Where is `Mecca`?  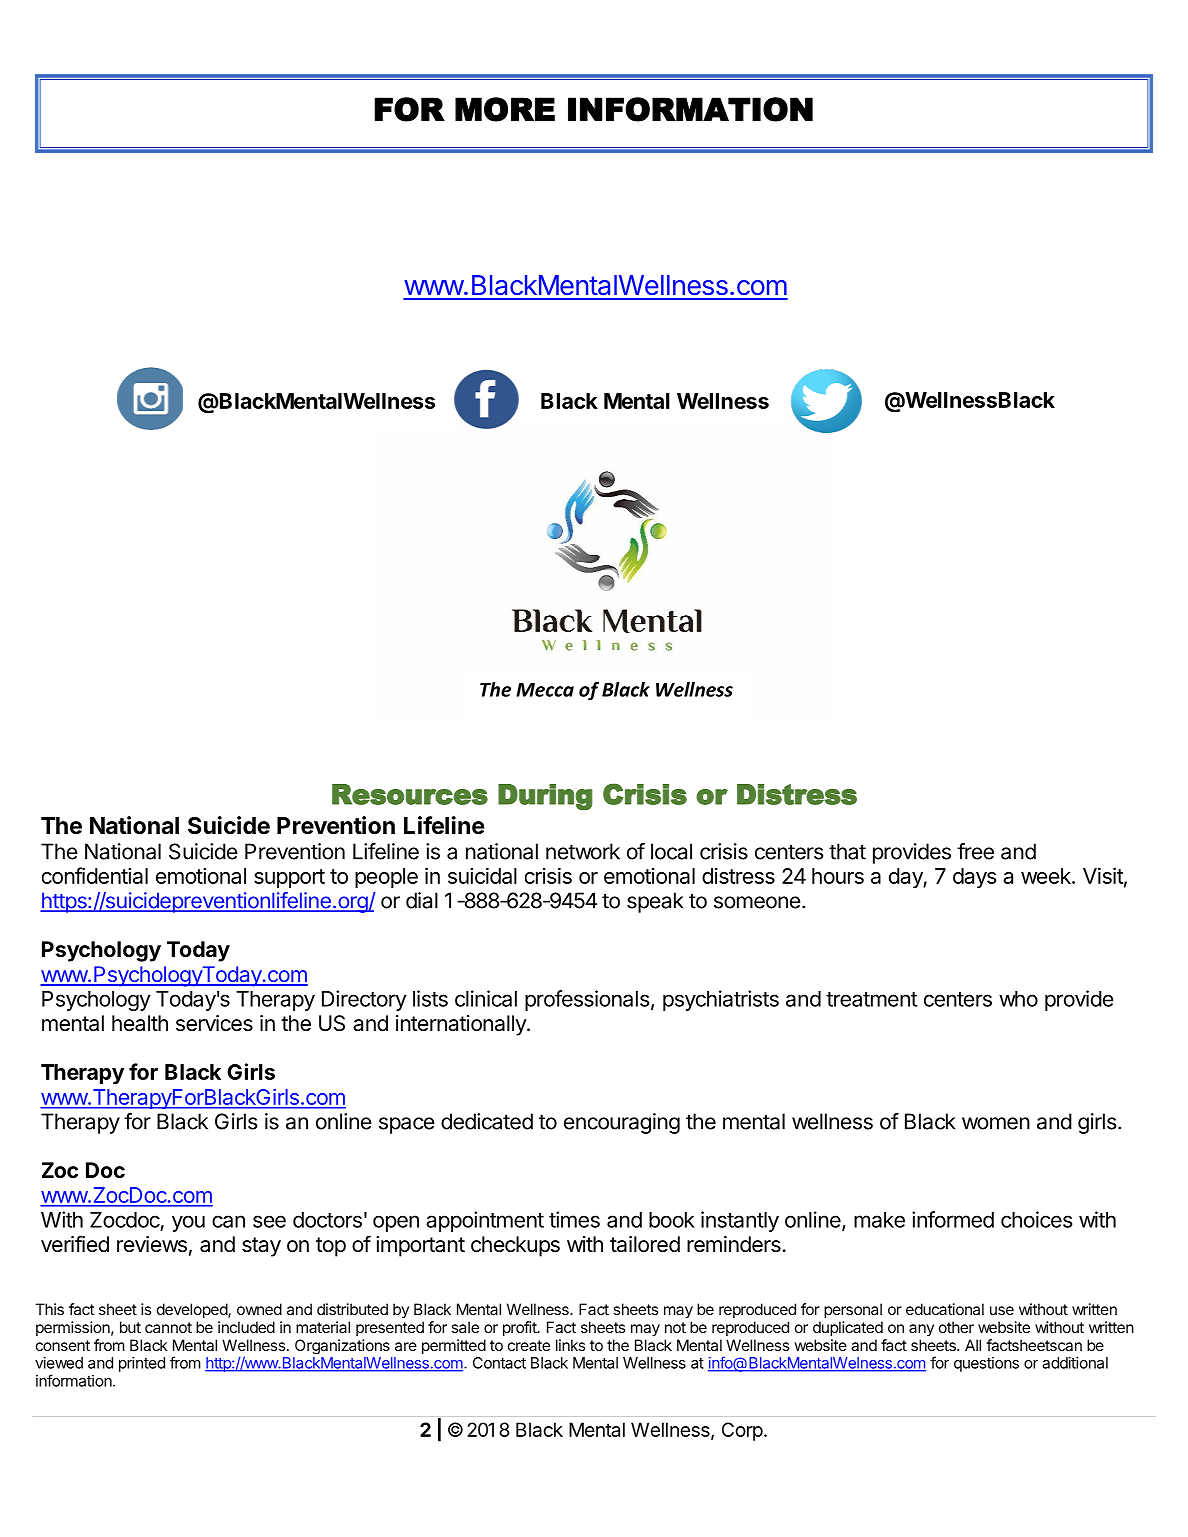 Mecca is located at coordinates (545, 690).
